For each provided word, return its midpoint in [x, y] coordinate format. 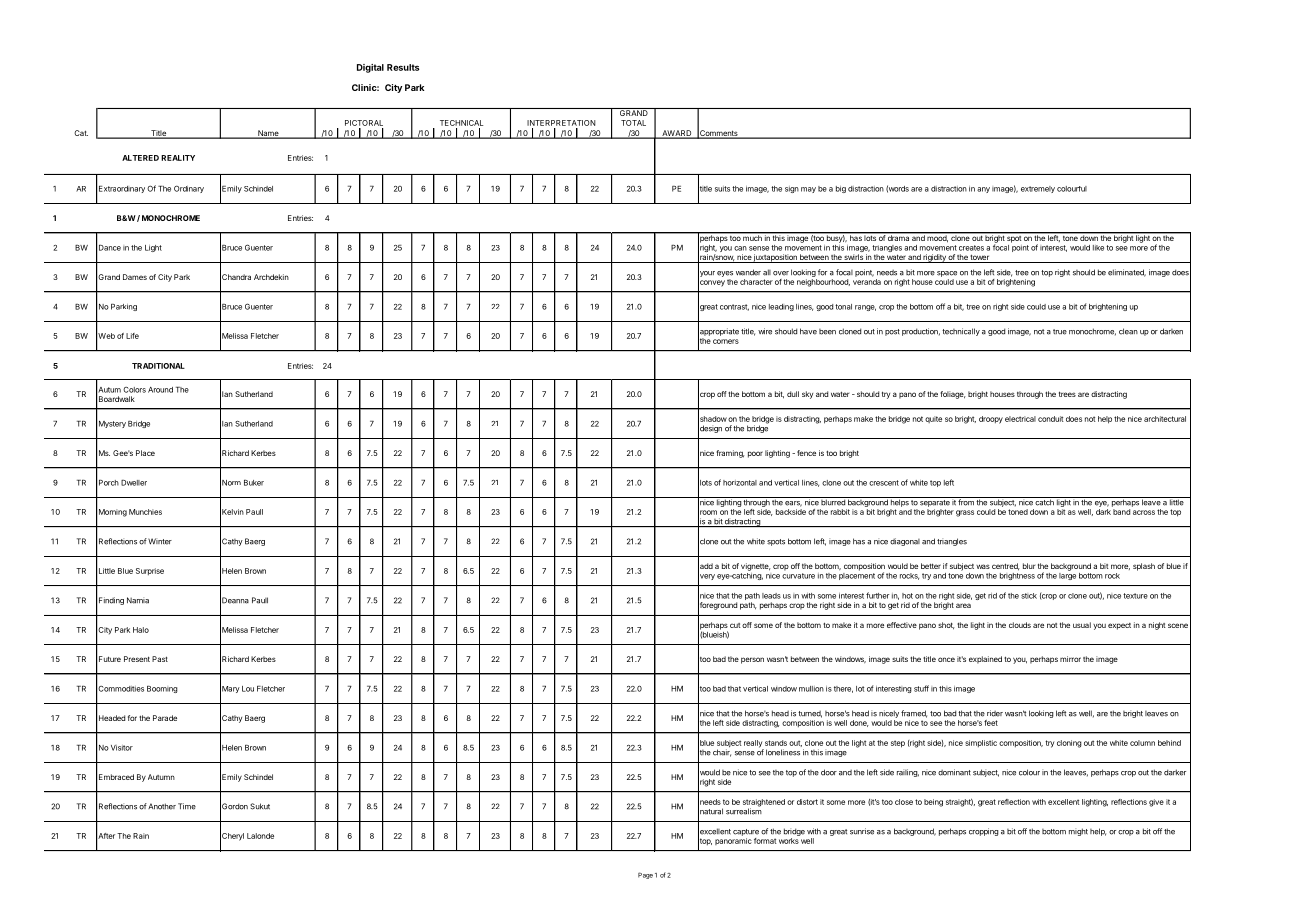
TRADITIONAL [158, 366]
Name [268, 134]
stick [1029, 596]
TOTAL [633, 123]
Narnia [138, 600]
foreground [717, 606]
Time [187, 806]
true [1060, 332]
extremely [1038, 189]
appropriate [718, 332]
